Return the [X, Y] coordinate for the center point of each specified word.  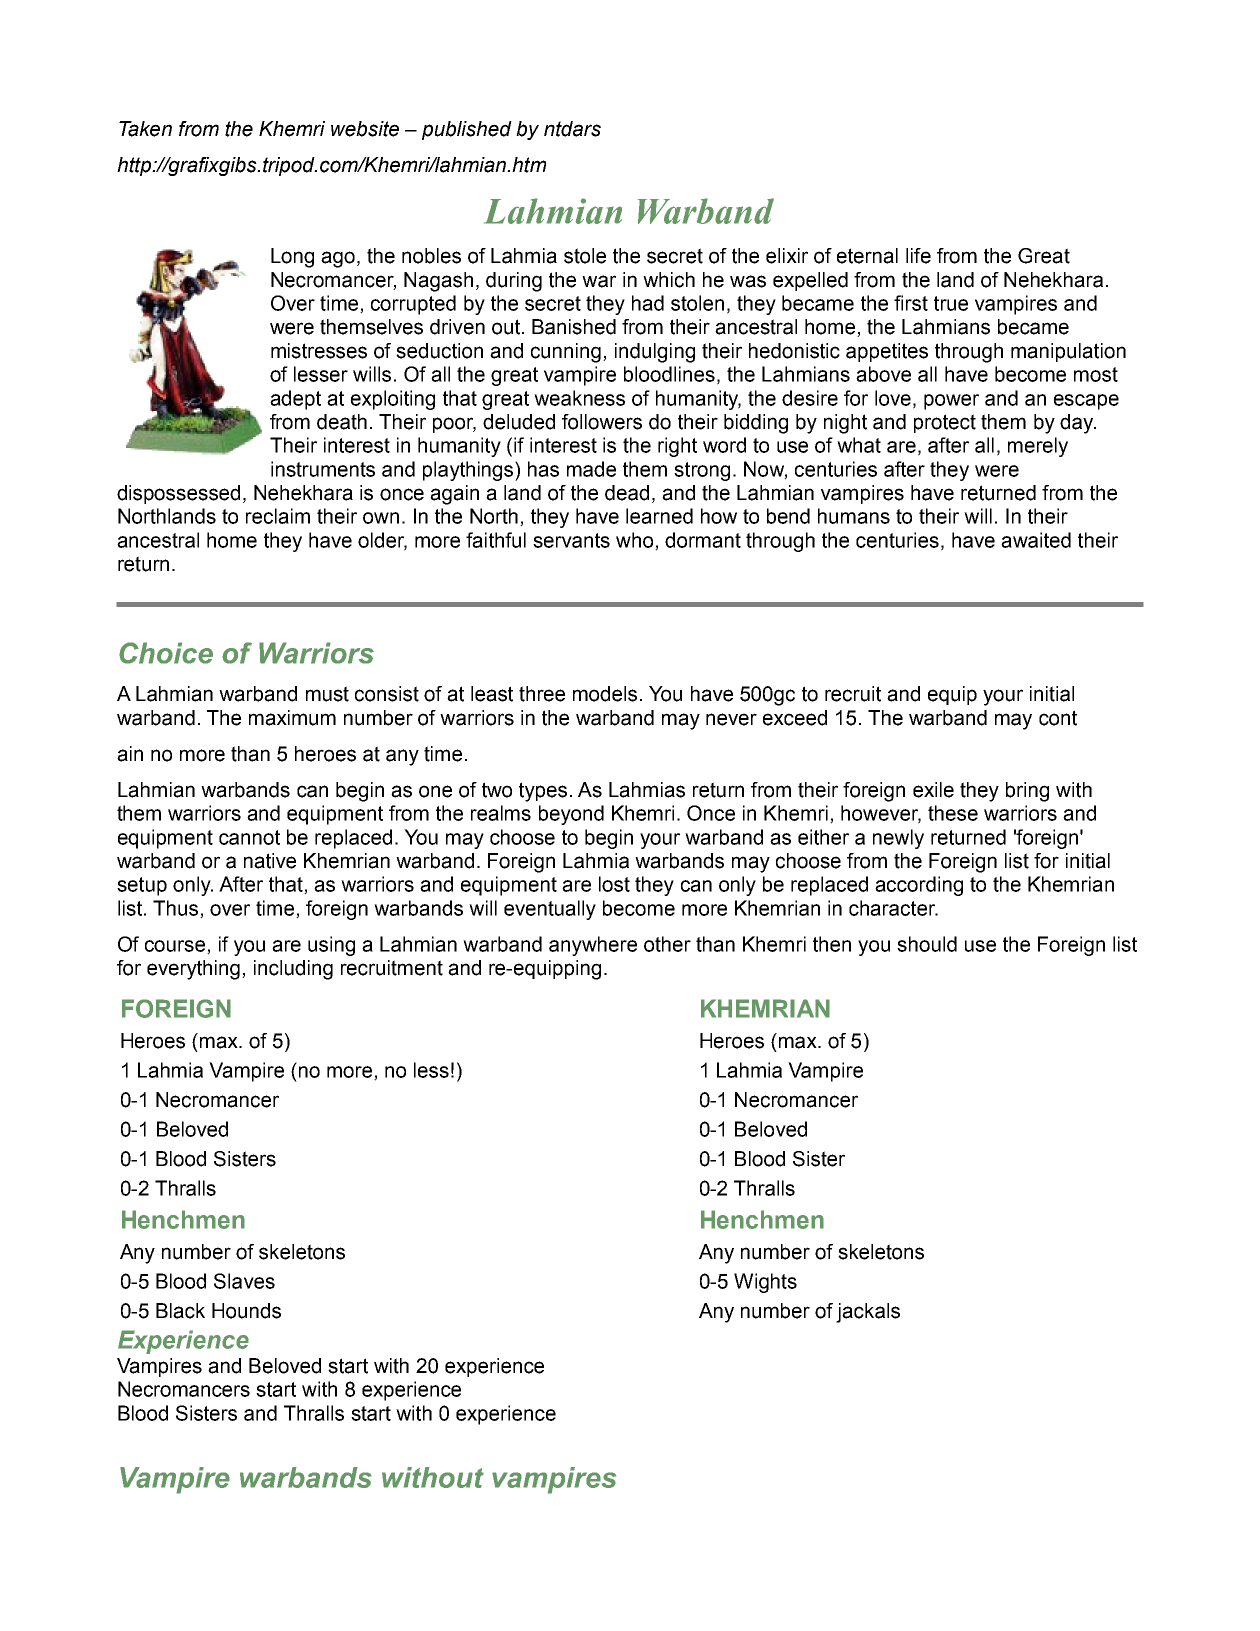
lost [614, 884]
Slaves [244, 1281]
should [927, 944]
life [918, 256]
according [919, 886]
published [467, 130]
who [636, 541]
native [270, 861]
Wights [765, 1283]
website [365, 129]
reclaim [278, 516]
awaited [1036, 540]
